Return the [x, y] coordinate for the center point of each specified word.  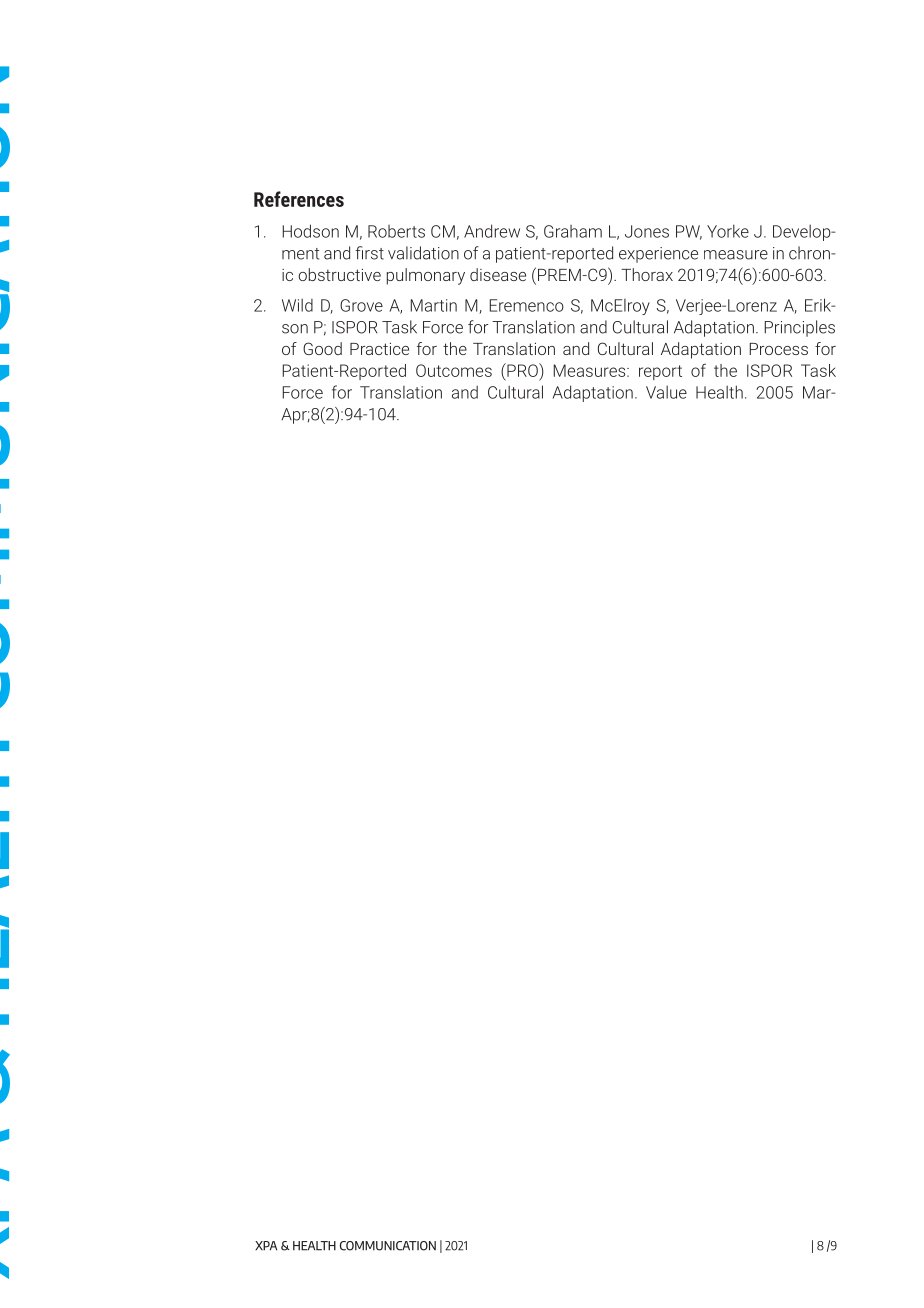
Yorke [728, 231]
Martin [433, 305]
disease [498, 274]
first [369, 253]
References [299, 199]
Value [666, 392]
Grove [361, 305]
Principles [799, 328]
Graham [573, 231]
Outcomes [454, 370]
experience [658, 255]
